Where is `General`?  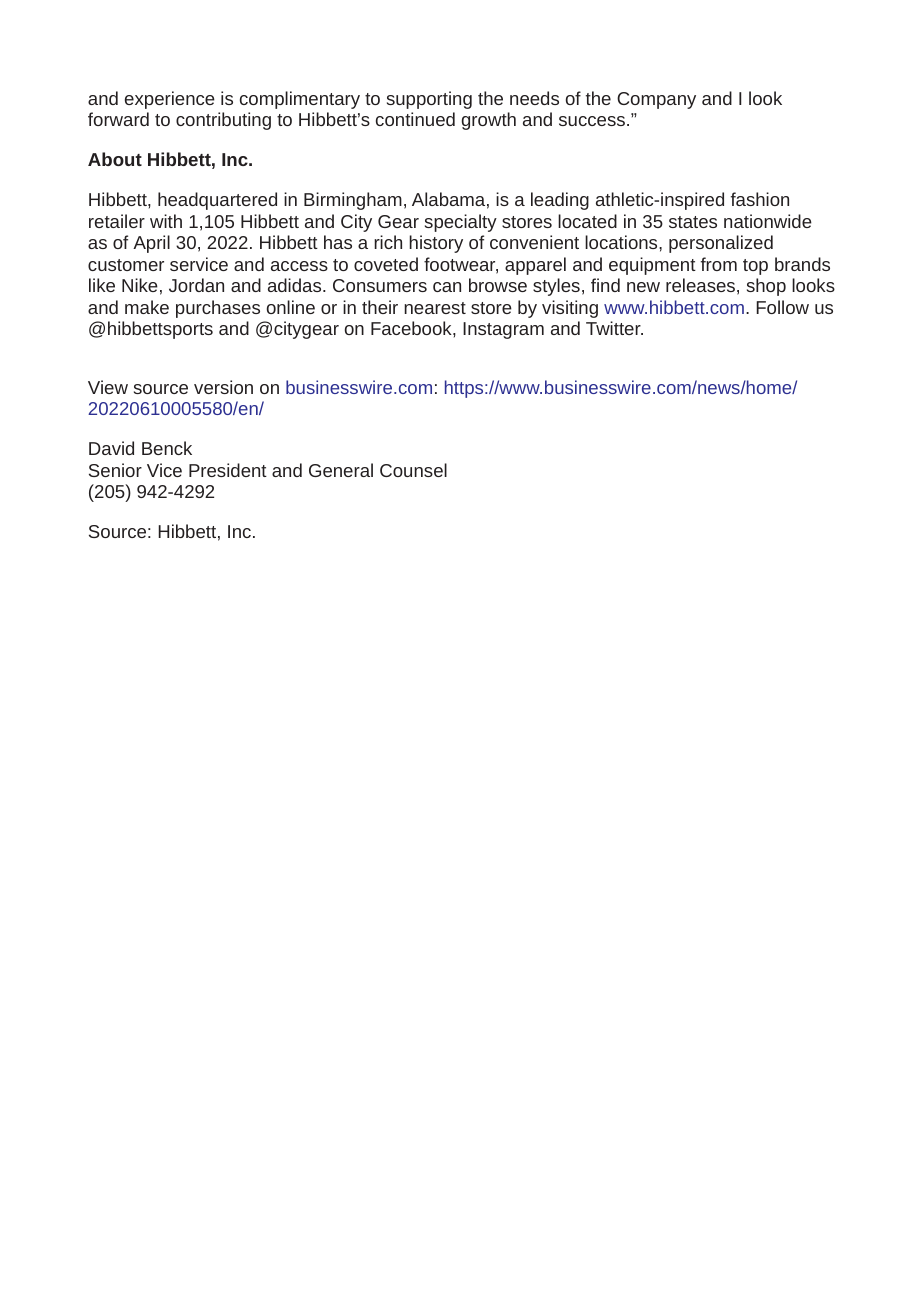 General is located at coordinates (341, 470).
